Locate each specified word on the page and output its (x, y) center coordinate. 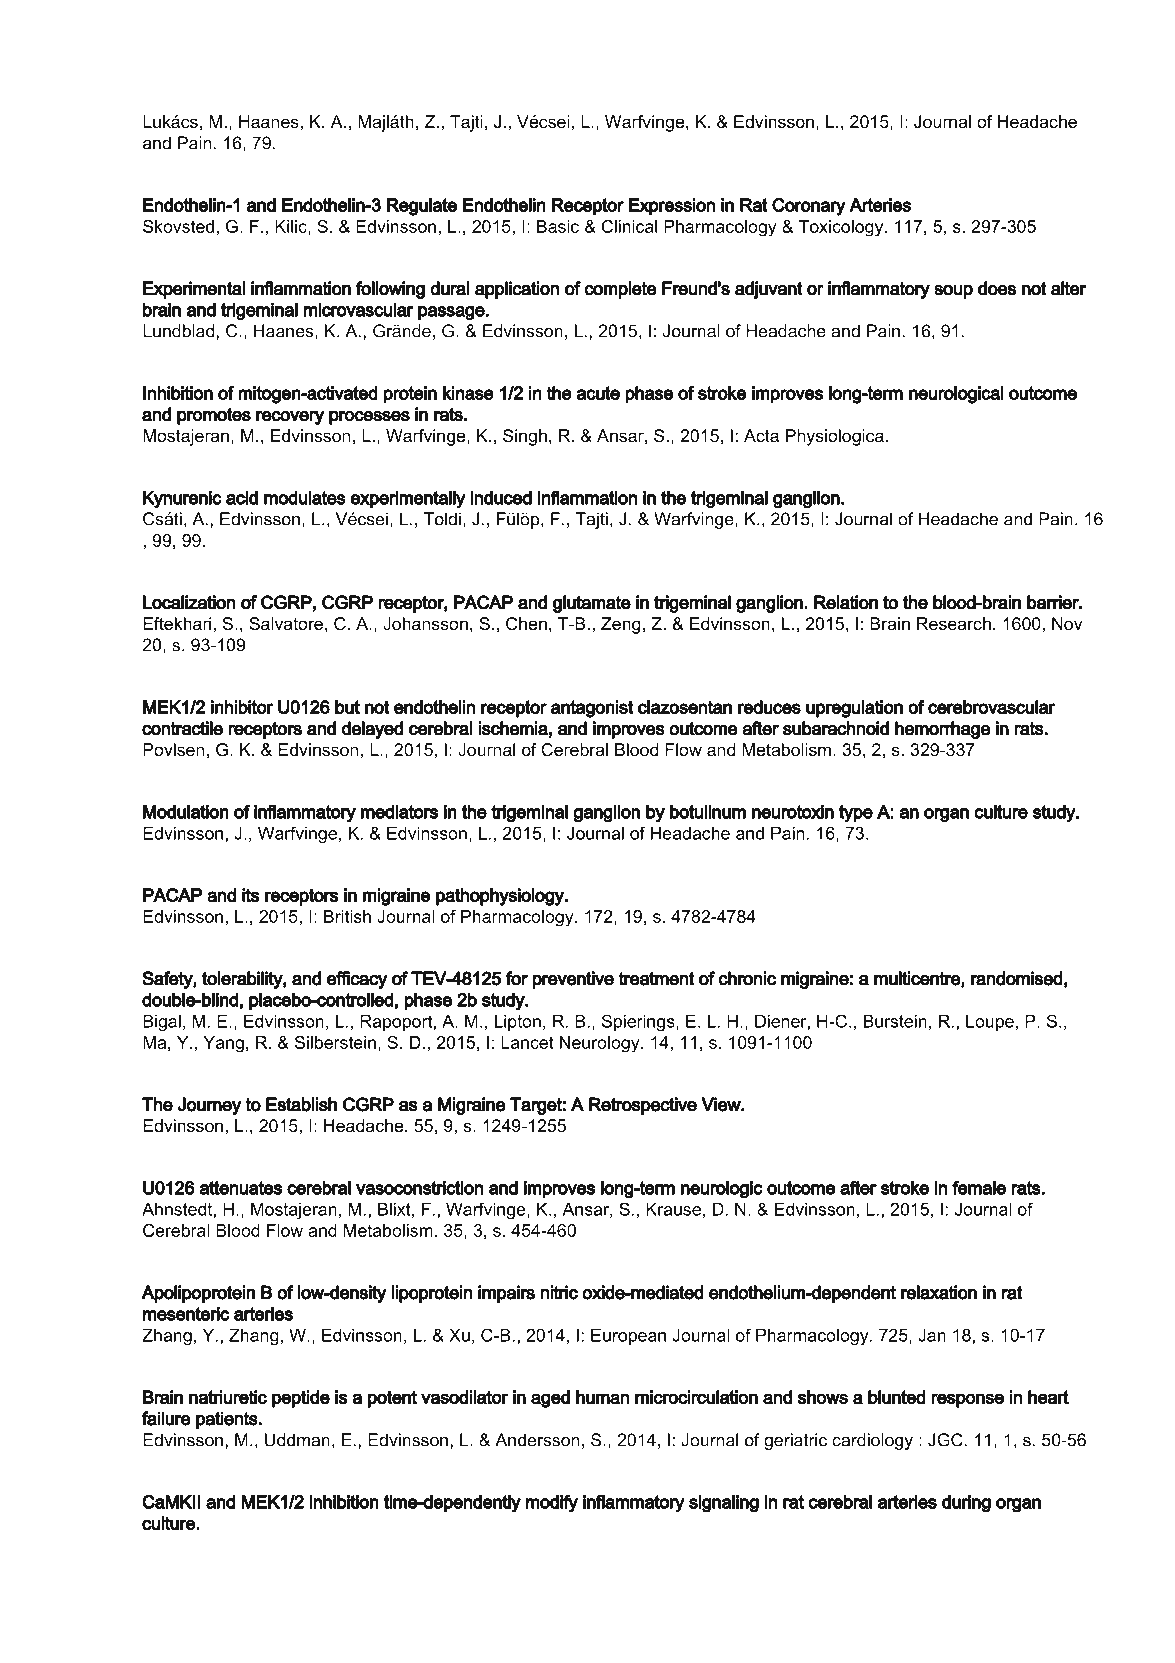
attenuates (240, 1188)
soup (953, 291)
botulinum (708, 812)
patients (227, 1420)
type (856, 814)
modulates (305, 497)
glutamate (592, 604)
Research (954, 624)
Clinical (629, 226)
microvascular (358, 309)
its (251, 895)
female (979, 1187)
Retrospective (643, 1106)
